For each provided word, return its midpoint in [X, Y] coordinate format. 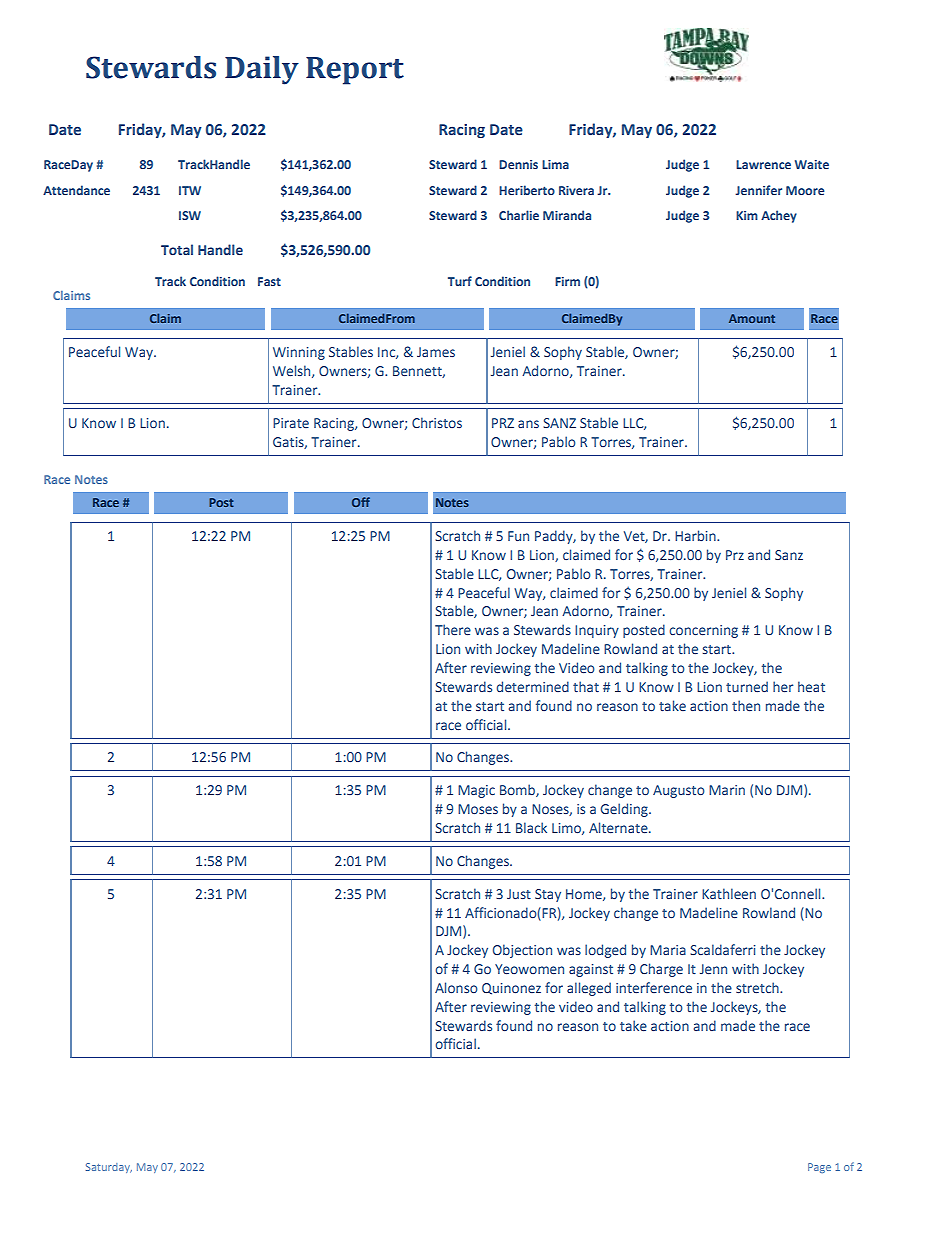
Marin [727, 790]
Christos [437, 422]
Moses [478, 809]
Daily [262, 70]
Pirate [291, 423]
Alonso [456, 987]
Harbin [696, 535]
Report [355, 71]
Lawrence [763, 164]
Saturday [109, 1168]
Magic [476, 791]
